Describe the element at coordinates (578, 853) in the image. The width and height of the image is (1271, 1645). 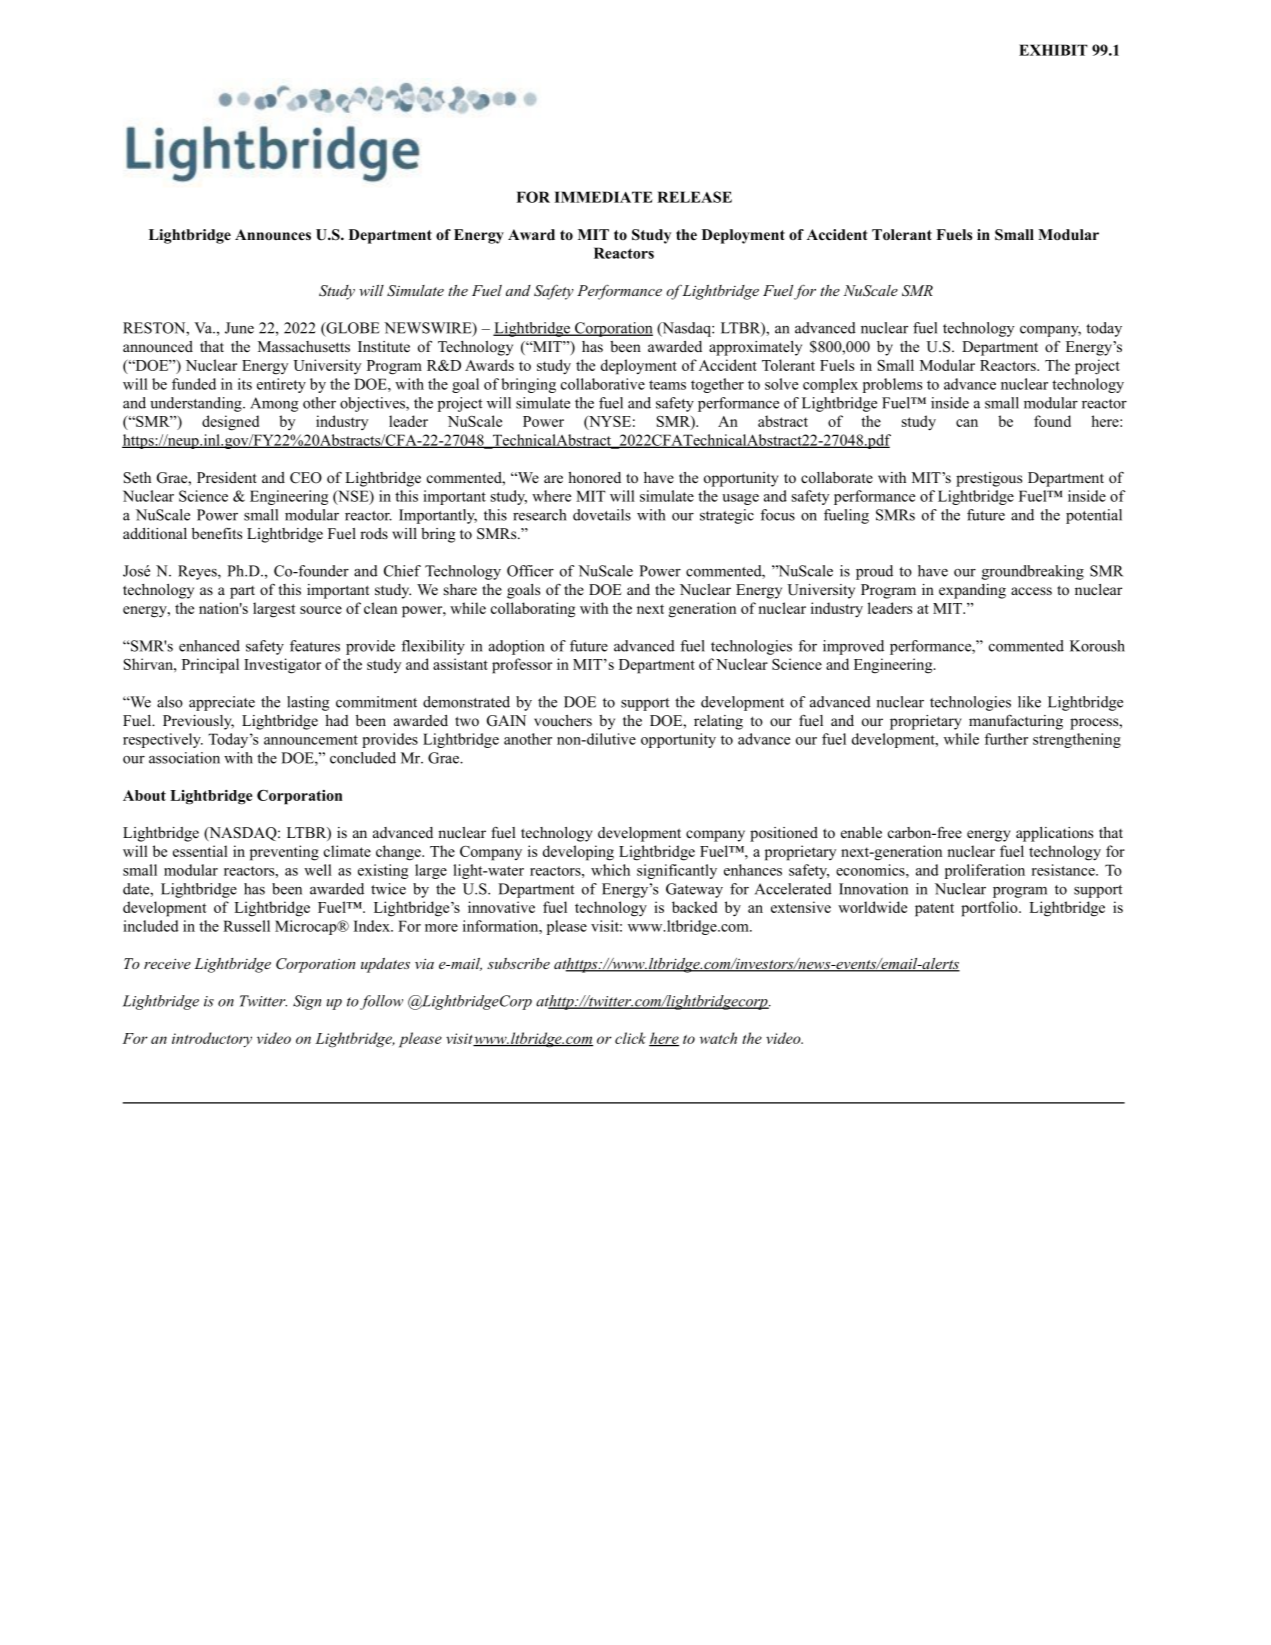
I see `developing` at that location.
